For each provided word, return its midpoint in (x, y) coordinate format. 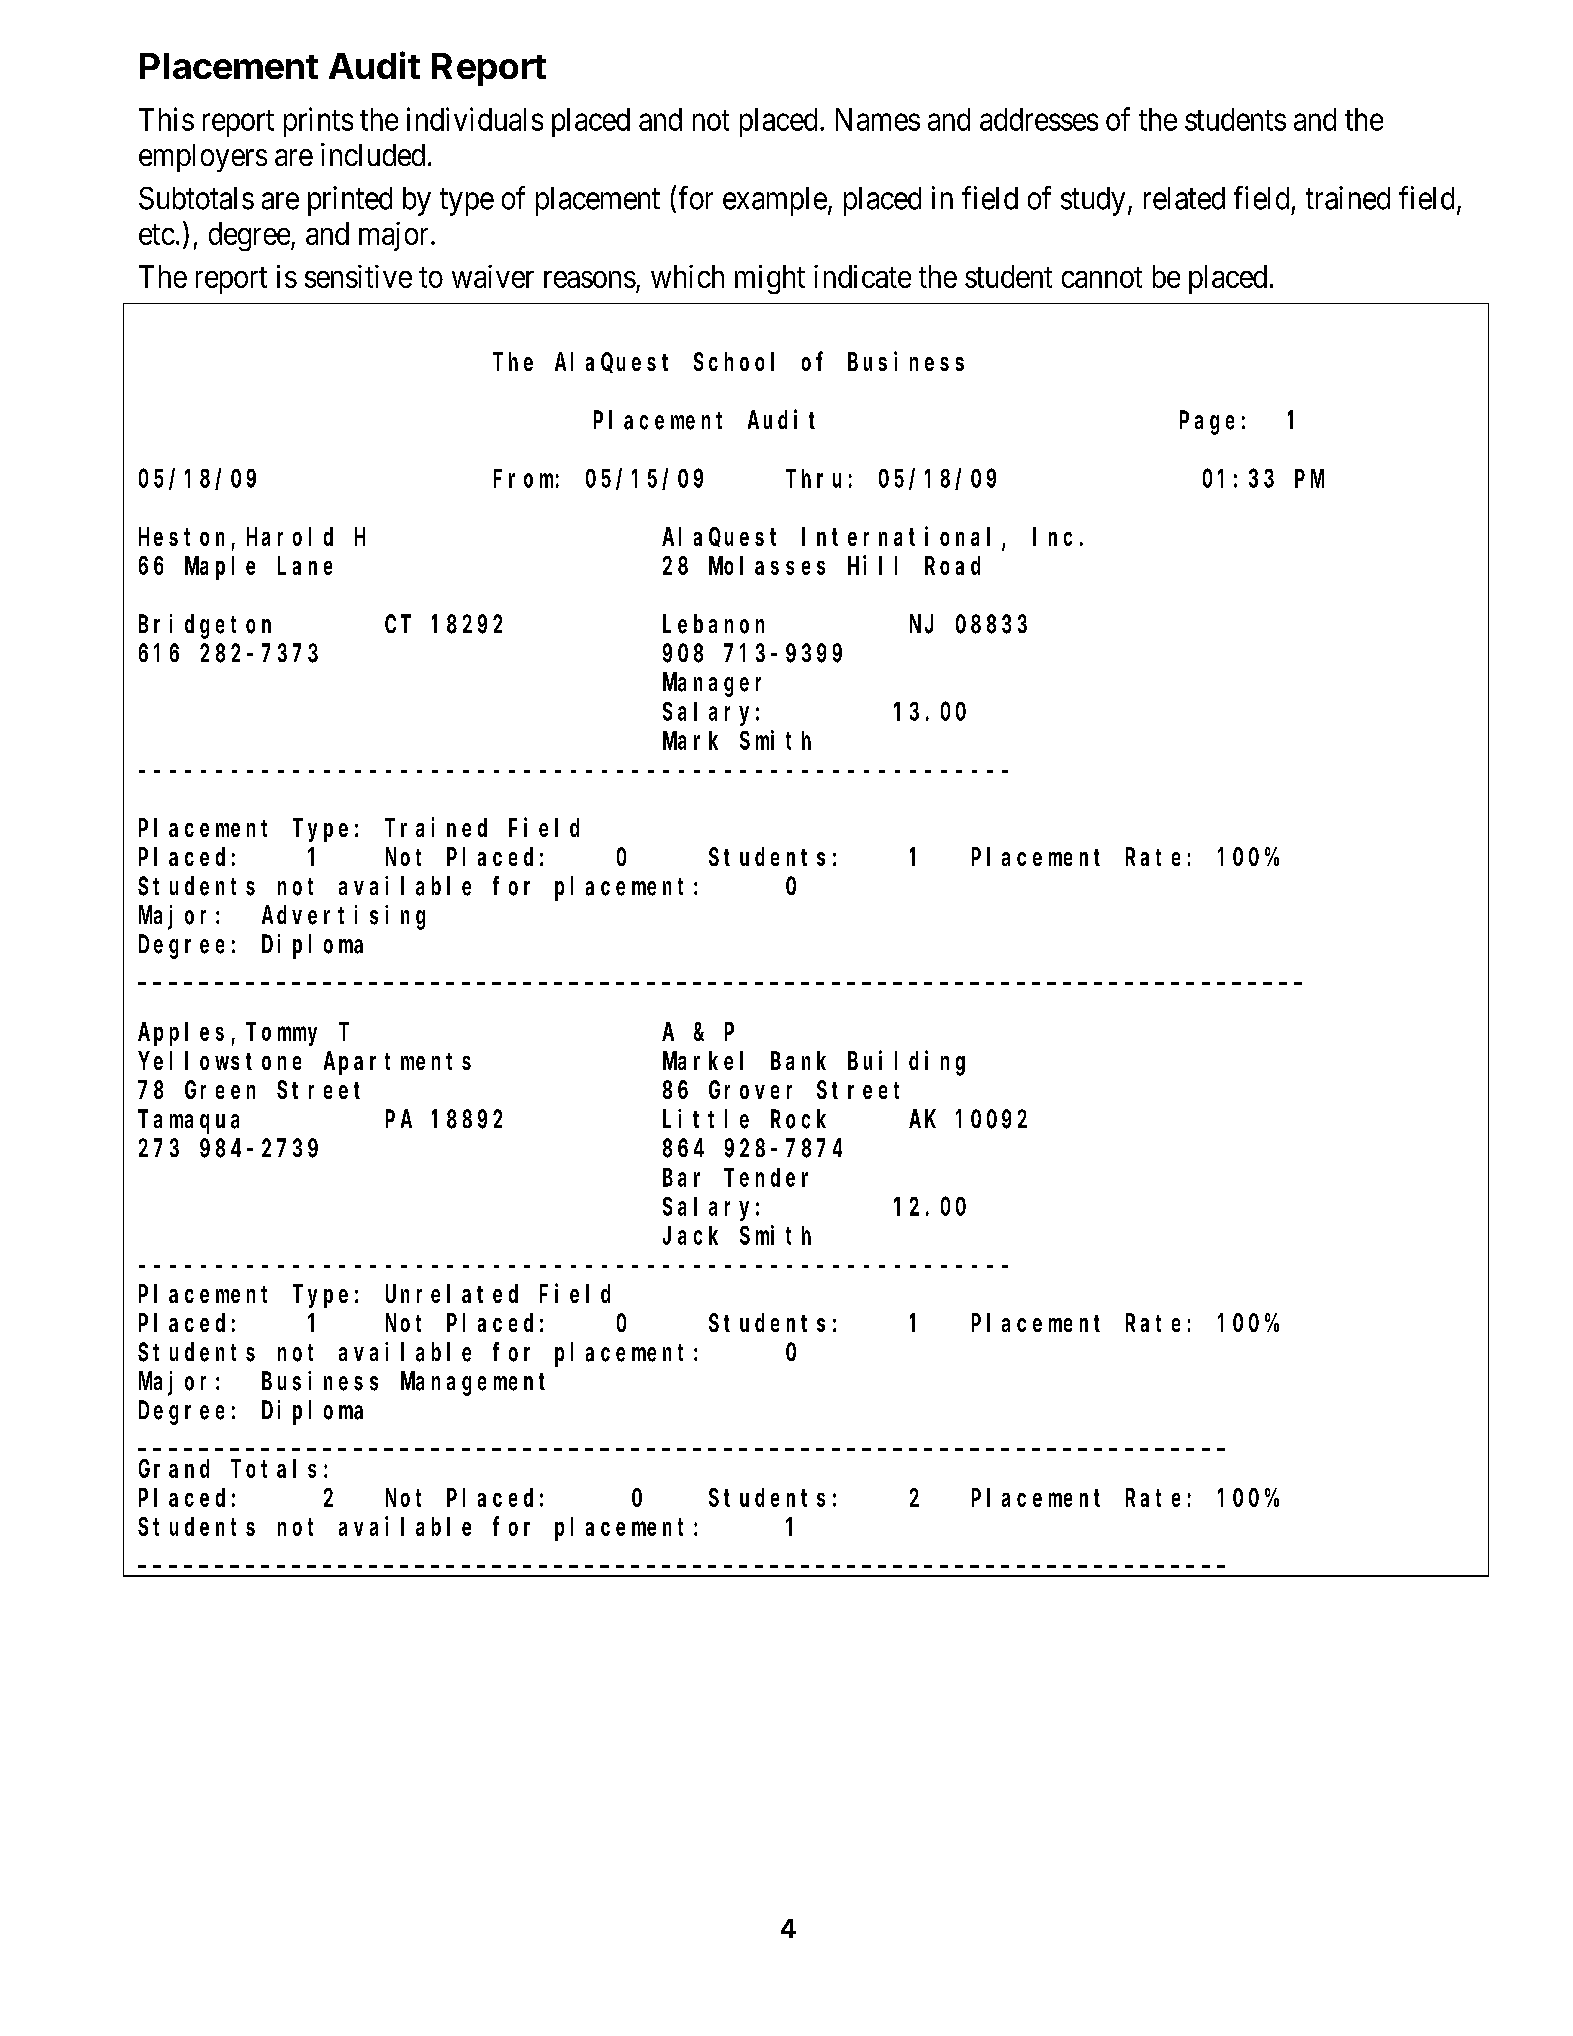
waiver (493, 276)
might (770, 279)
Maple (220, 568)
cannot (1102, 277)
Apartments (397, 1064)
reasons (590, 279)
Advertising (343, 917)
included (373, 154)
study (1093, 201)
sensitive (358, 276)
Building (906, 1063)
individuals (475, 119)
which (687, 276)
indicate (862, 276)
